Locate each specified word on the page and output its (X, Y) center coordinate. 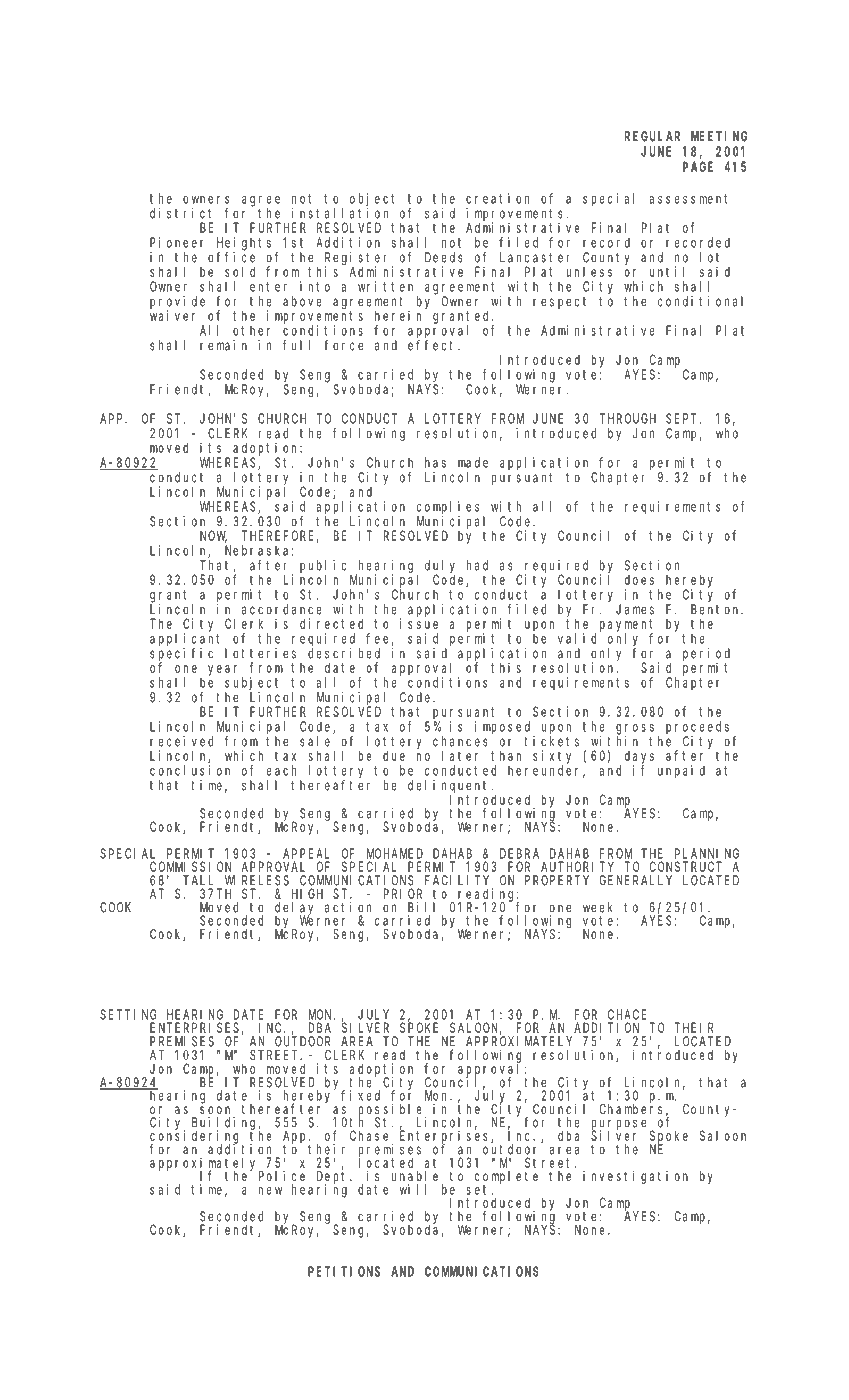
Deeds (444, 257)
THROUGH (628, 418)
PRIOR (403, 893)
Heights (244, 244)
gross (635, 729)
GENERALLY (636, 880)
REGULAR (652, 136)
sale (315, 741)
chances (460, 741)
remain (223, 345)
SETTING (128, 1014)
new (270, 1191)
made (473, 462)
